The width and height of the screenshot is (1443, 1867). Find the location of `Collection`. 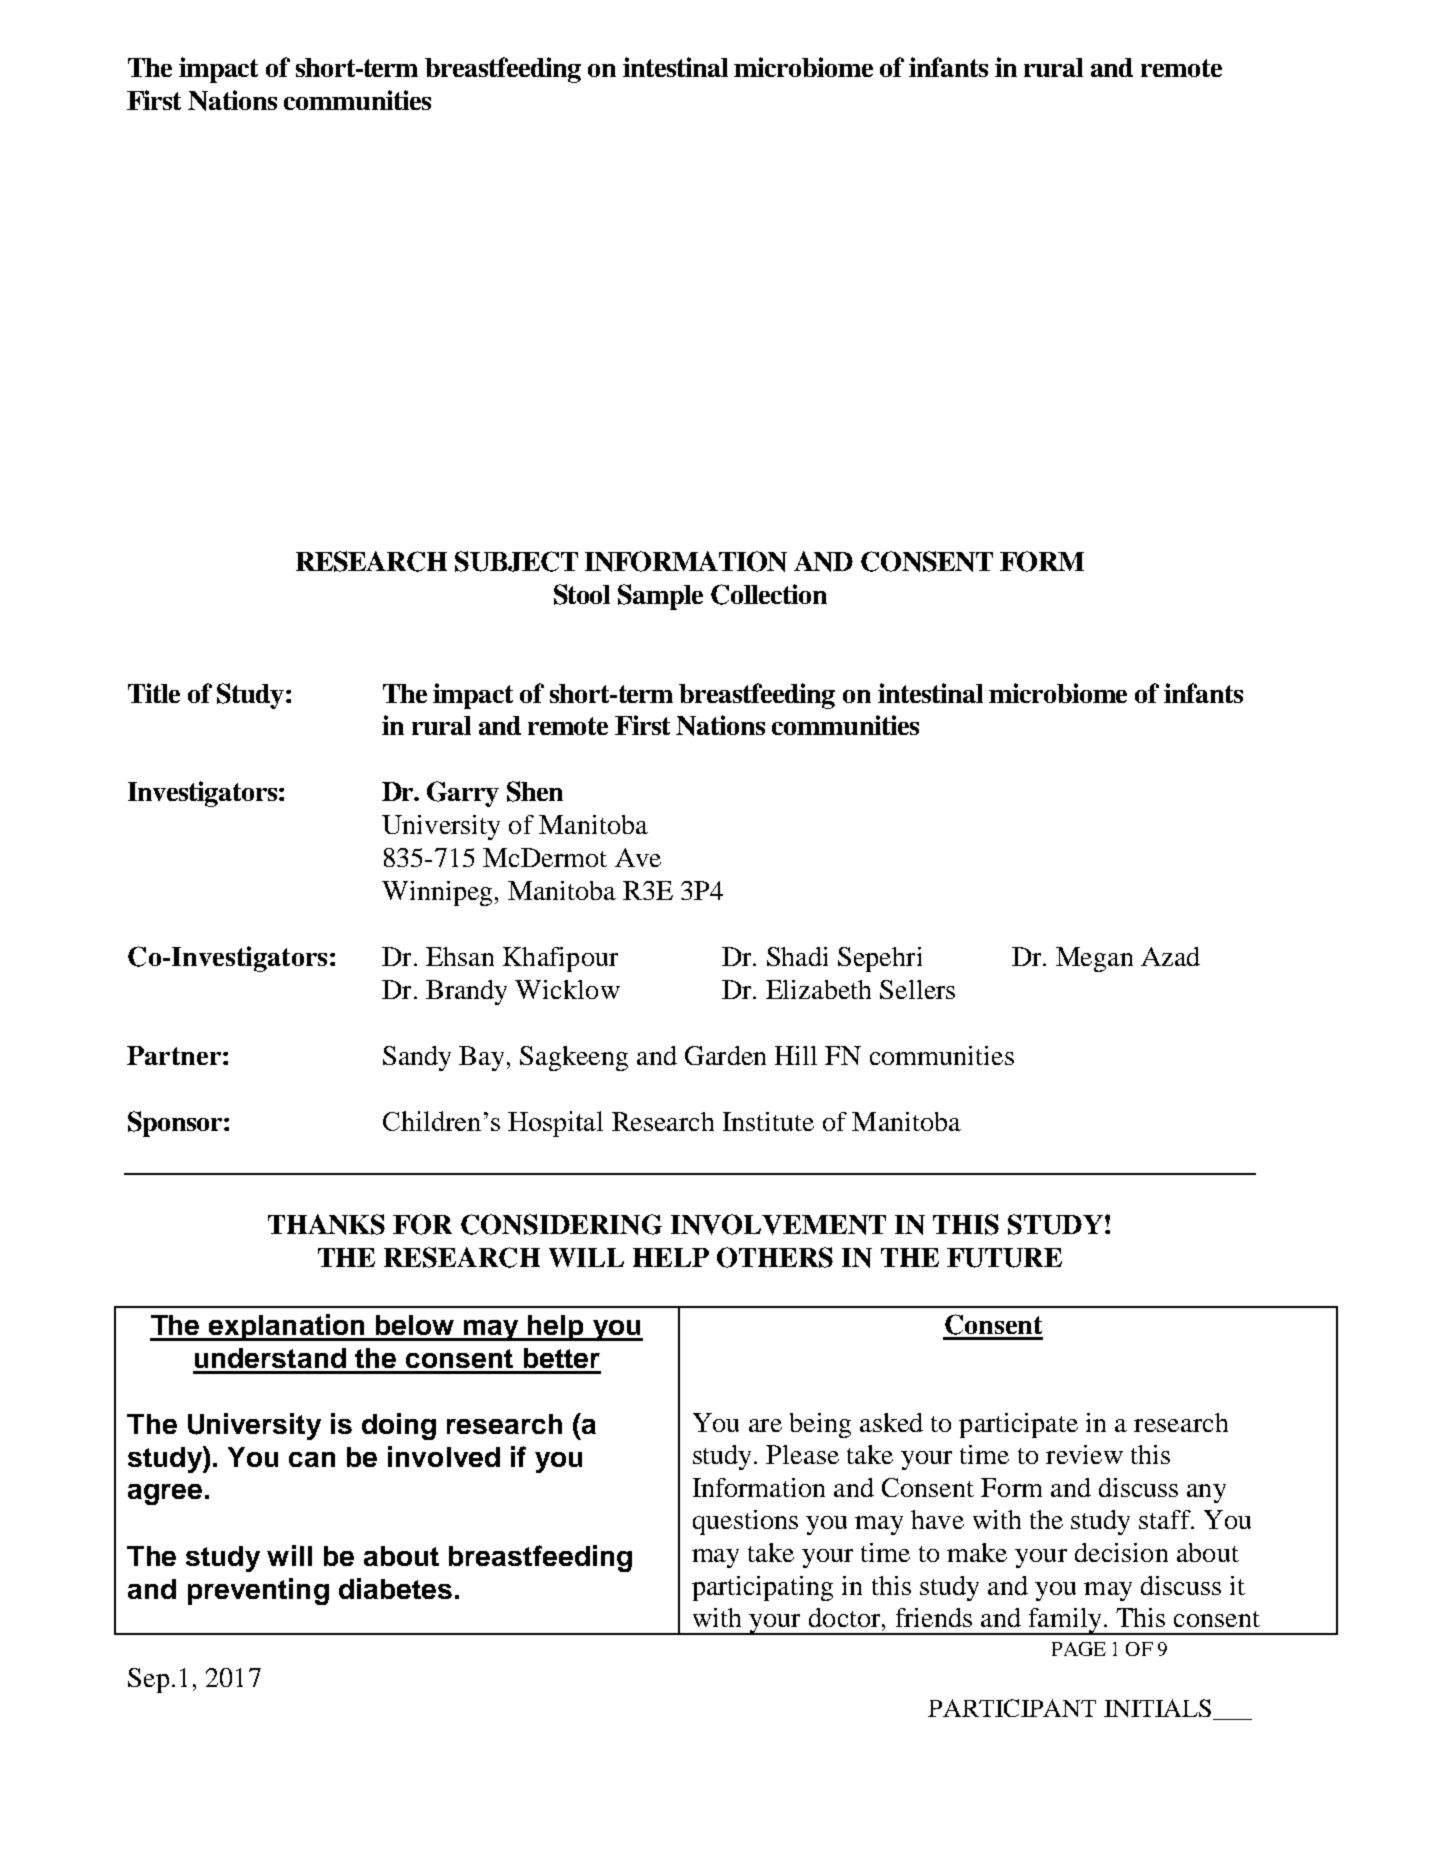

Collection is located at coordinates (769, 594).
